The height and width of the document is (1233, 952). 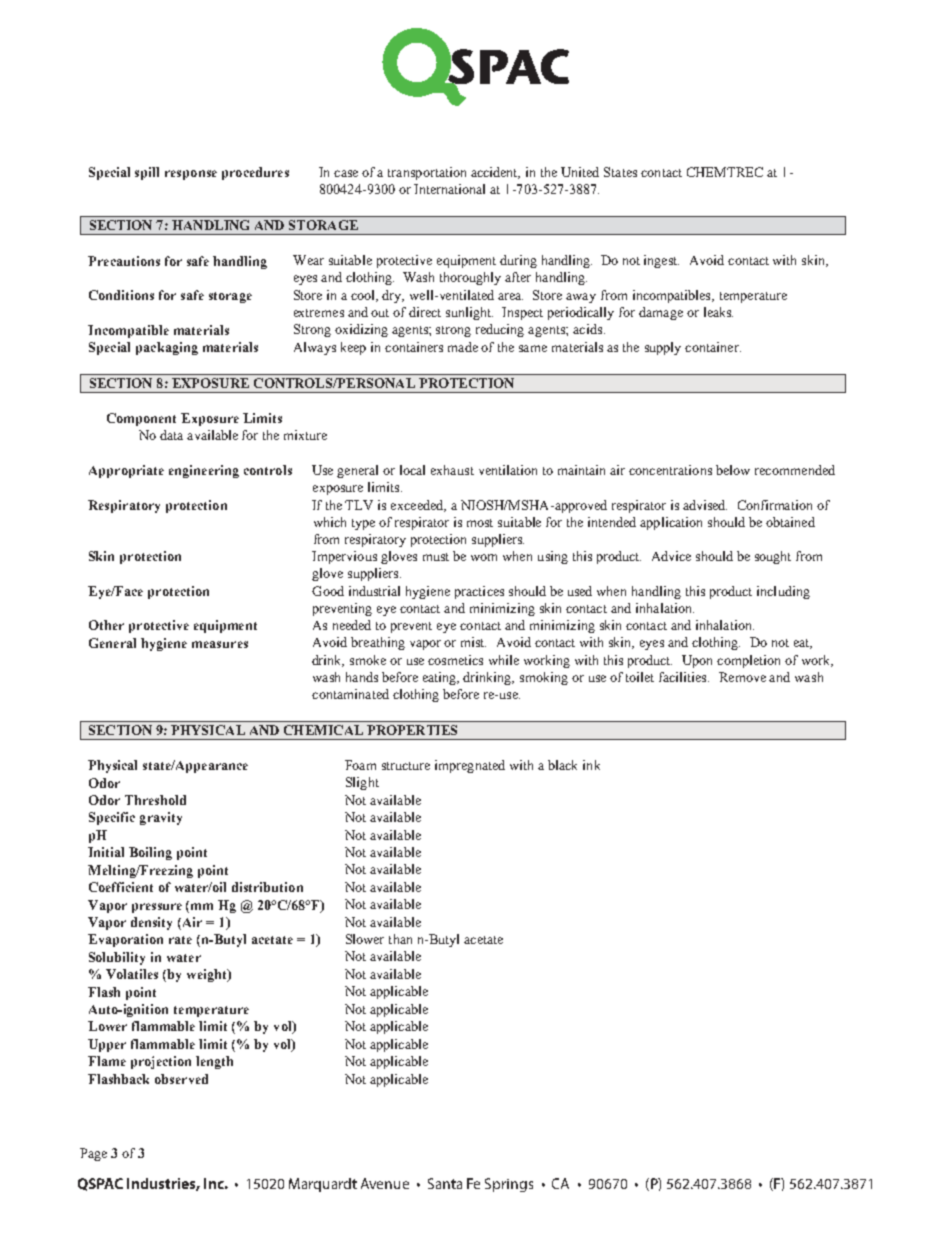 What do you see at coordinates (93, 1154) in the document?
I see `Page` at bounding box center [93, 1154].
